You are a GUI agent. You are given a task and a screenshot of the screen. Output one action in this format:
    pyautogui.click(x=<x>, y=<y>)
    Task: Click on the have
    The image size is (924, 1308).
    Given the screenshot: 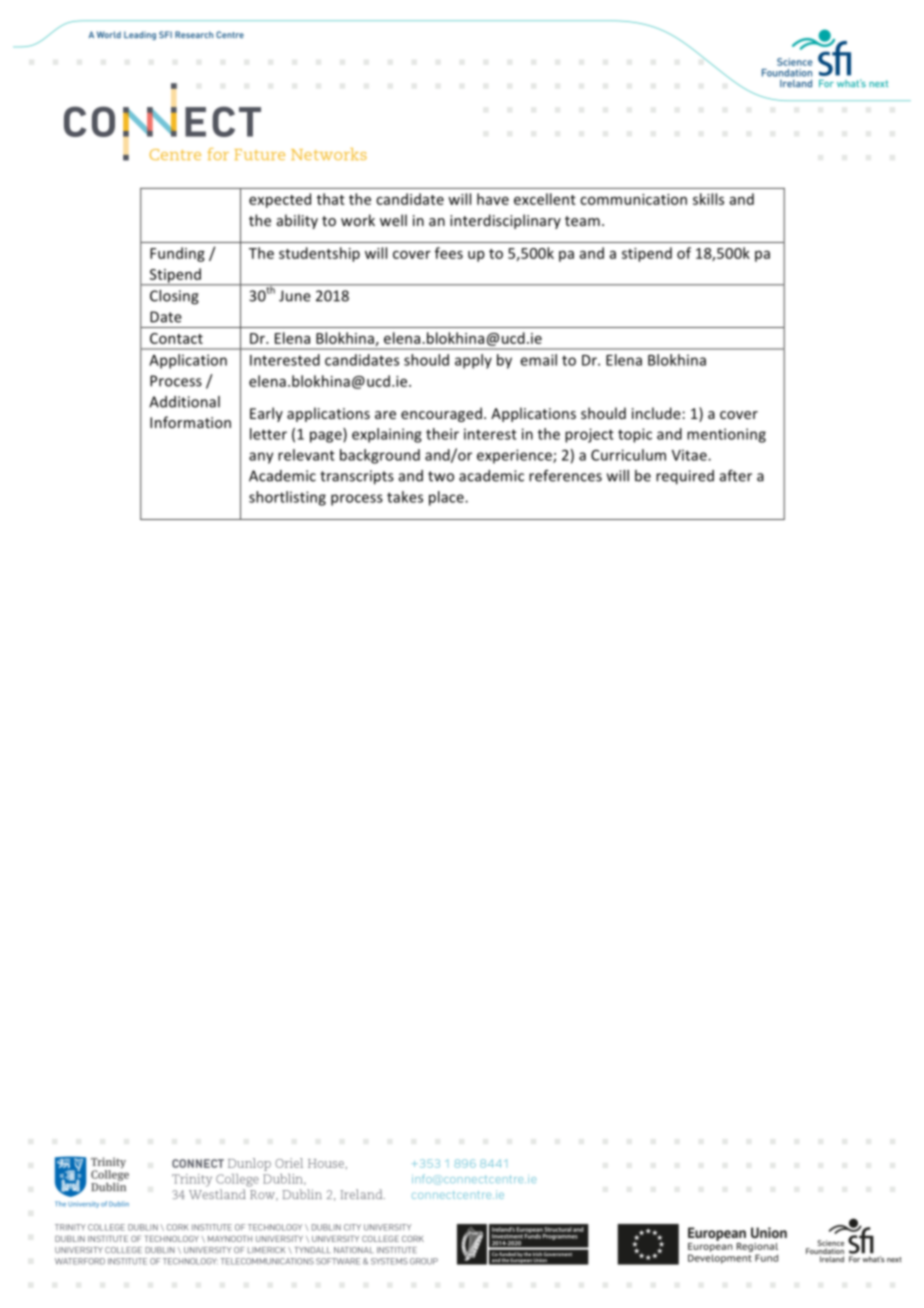 What is the action you would take?
    pyautogui.click(x=493, y=199)
